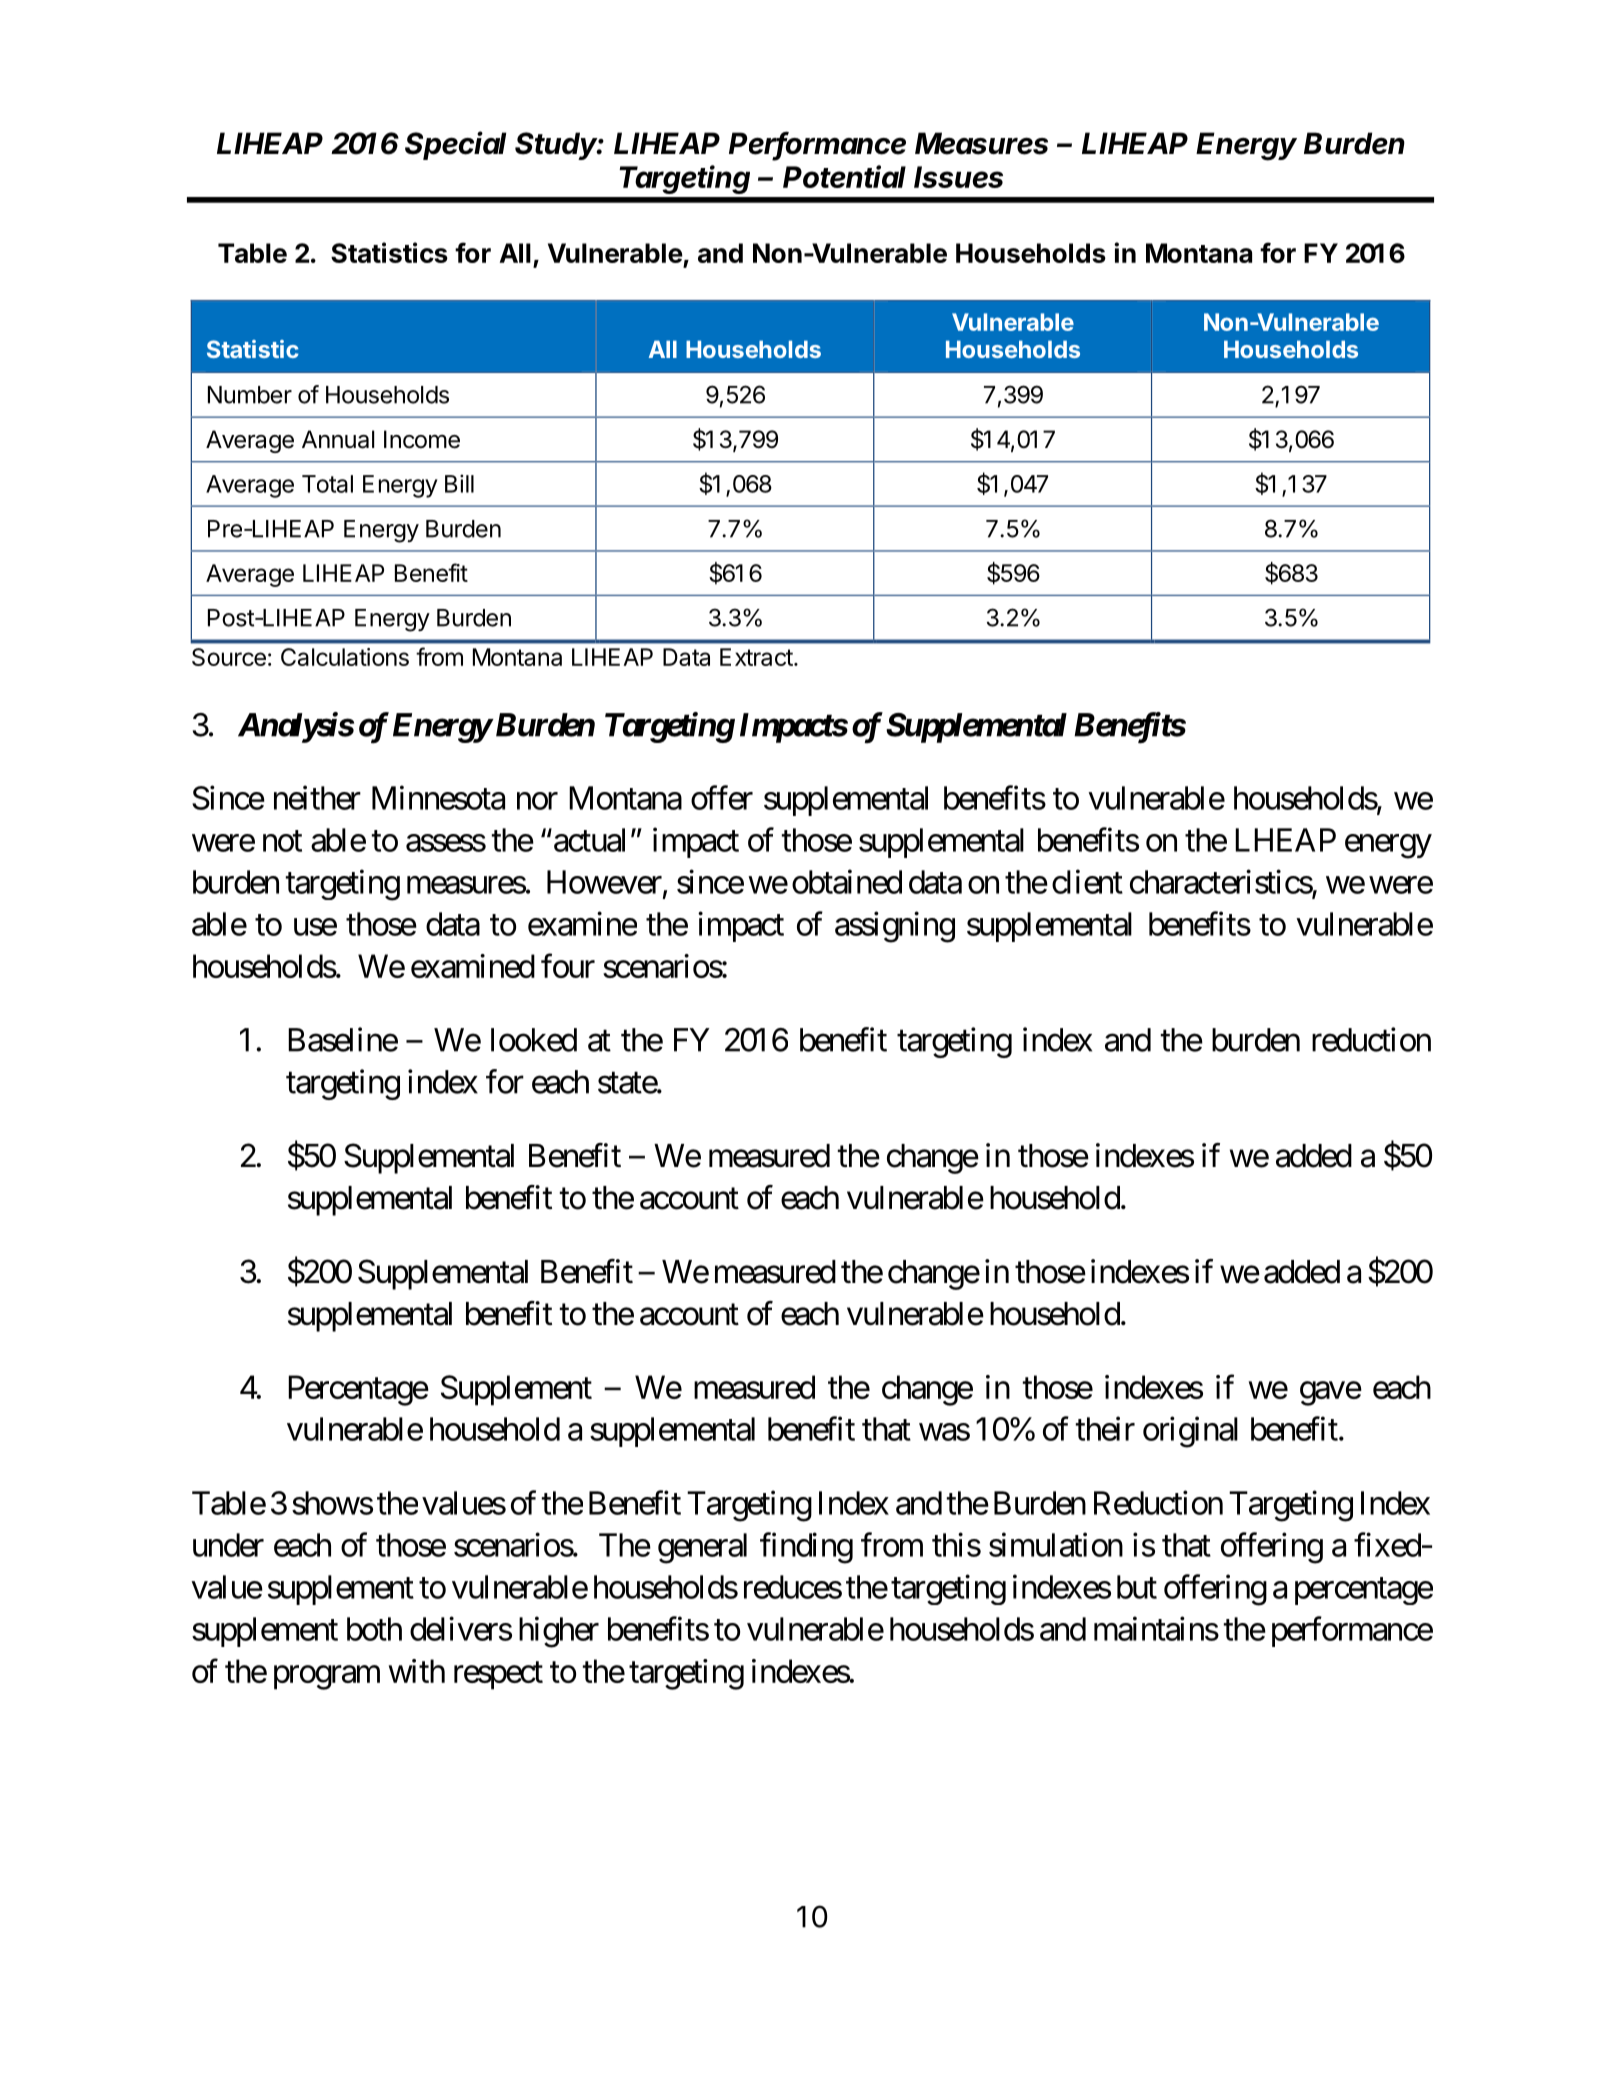 This page has width=1621, height=2097. I want to click on Calculations, so click(345, 657).
